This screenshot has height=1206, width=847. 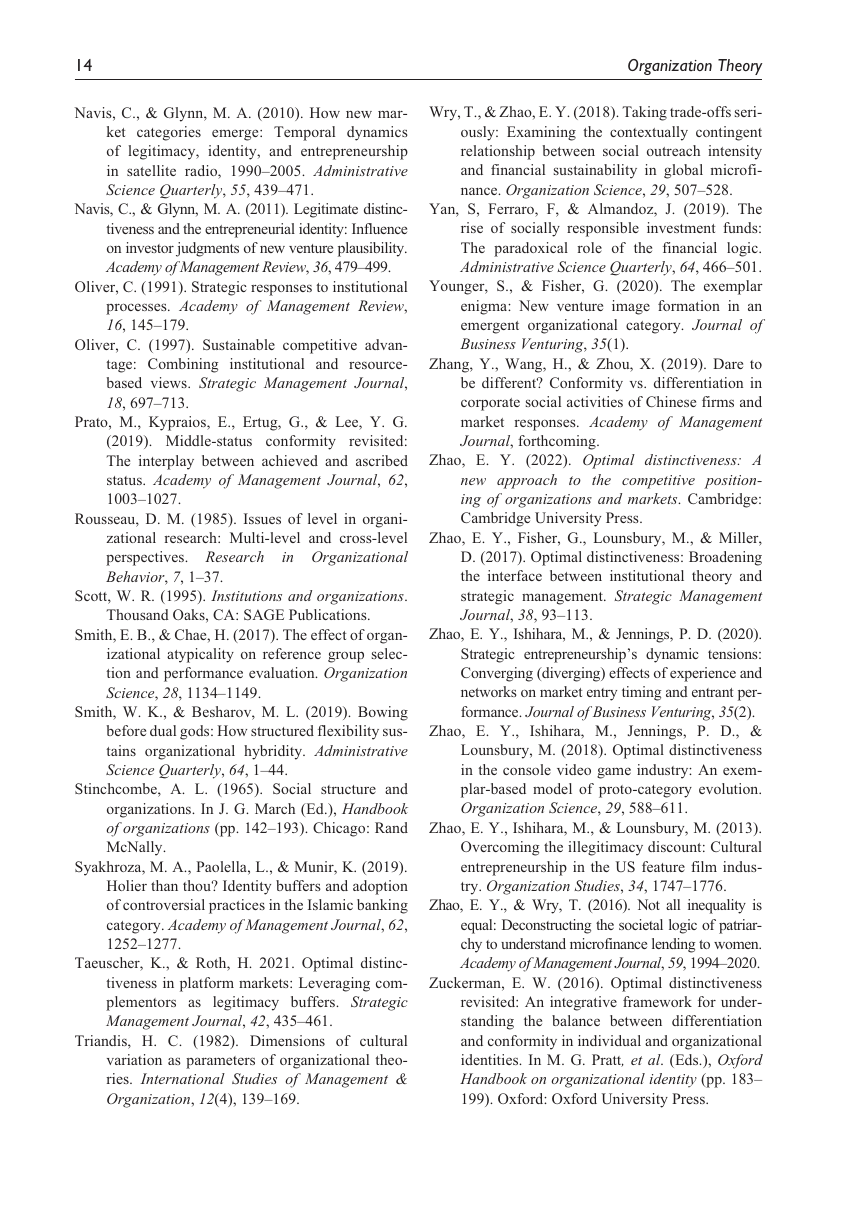 What do you see at coordinates (515, 575) in the screenshot?
I see `interface` at bounding box center [515, 575].
